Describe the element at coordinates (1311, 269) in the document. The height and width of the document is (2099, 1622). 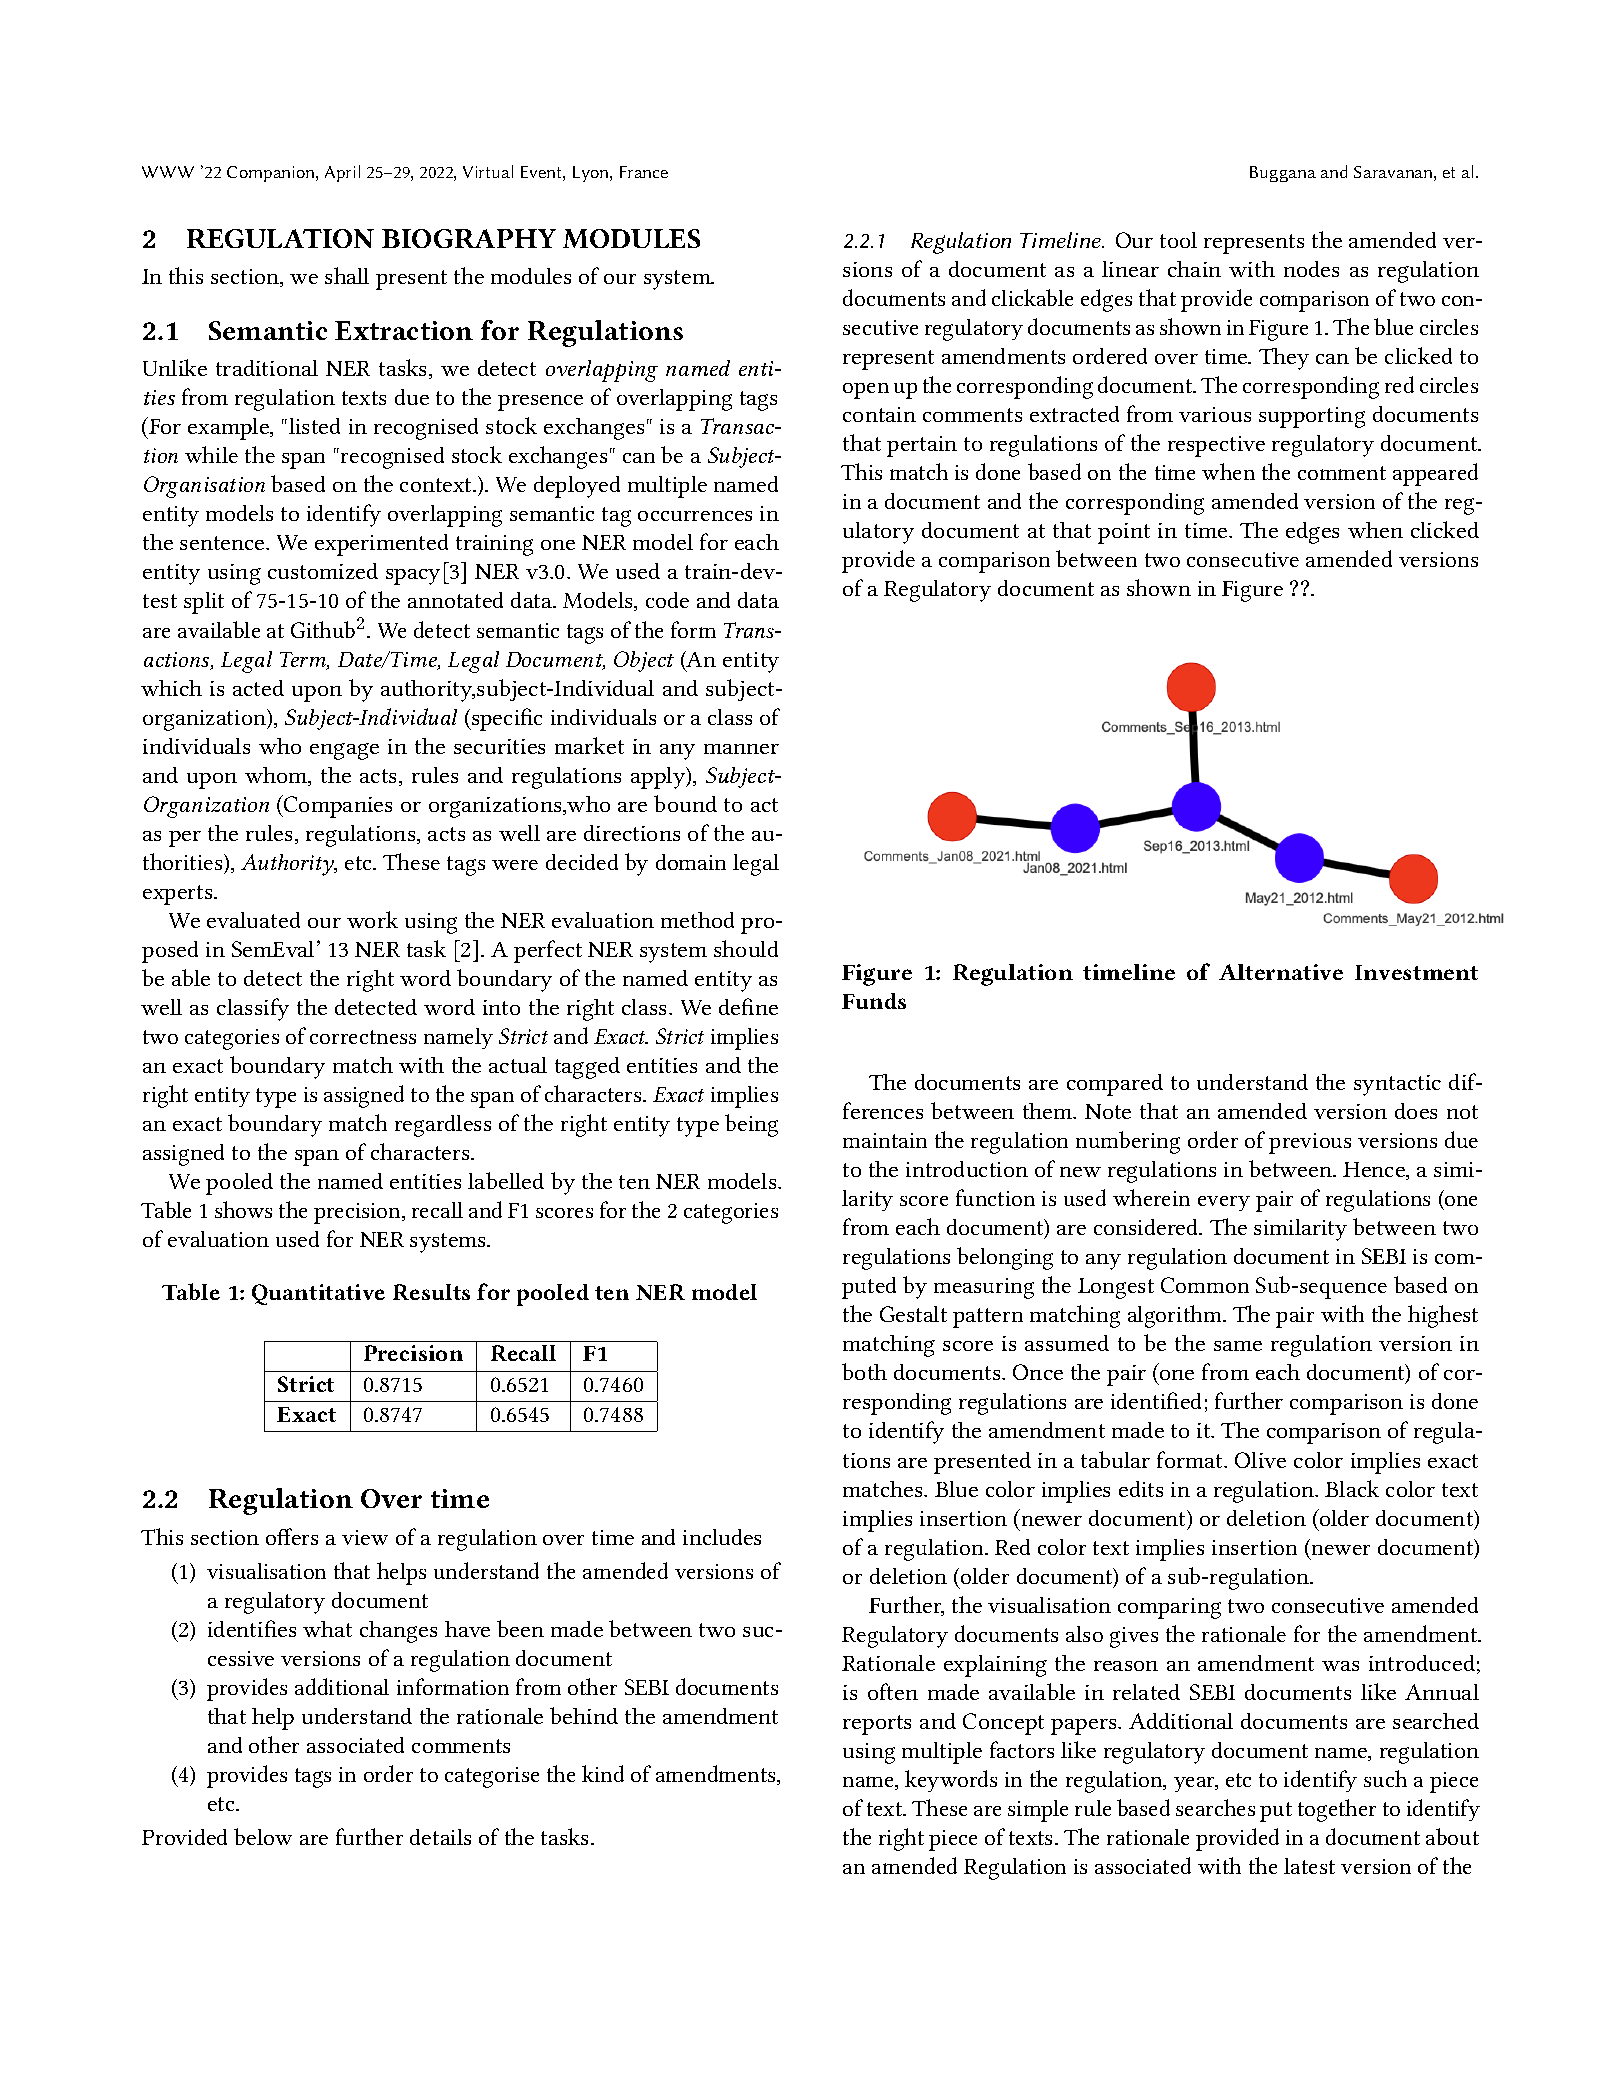
I see `nodes` at that location.
